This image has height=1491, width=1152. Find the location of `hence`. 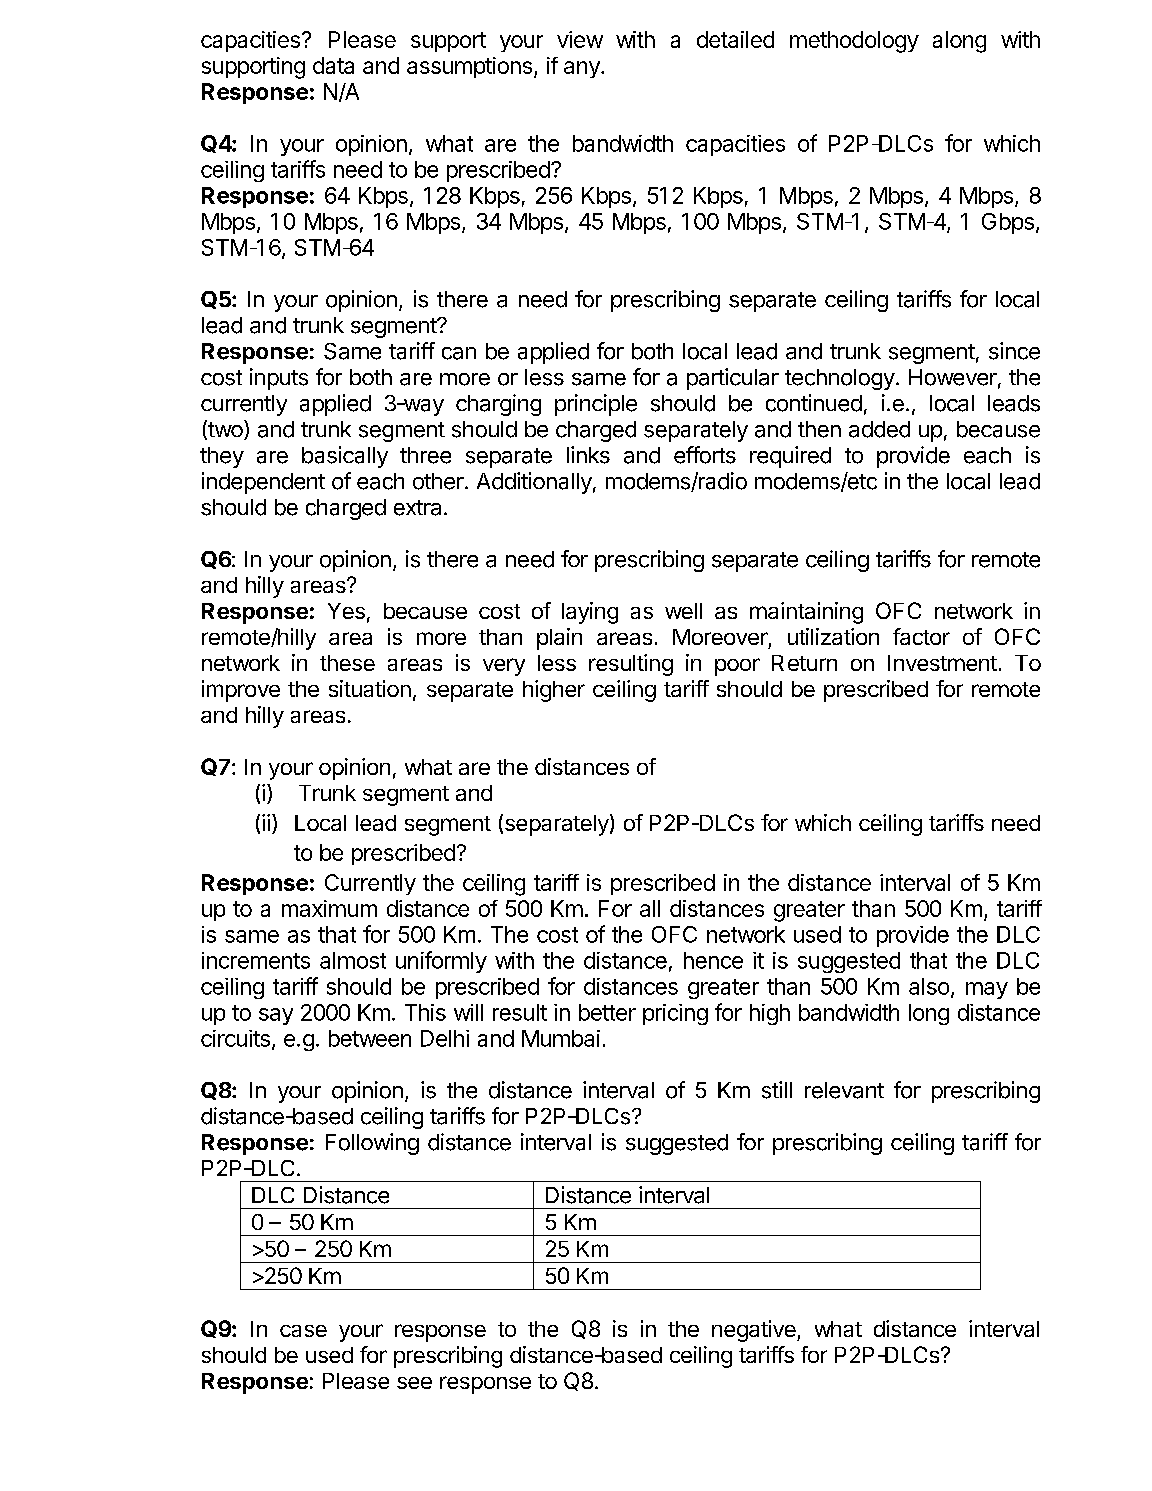

hence is located at coordinates (713, 960).
